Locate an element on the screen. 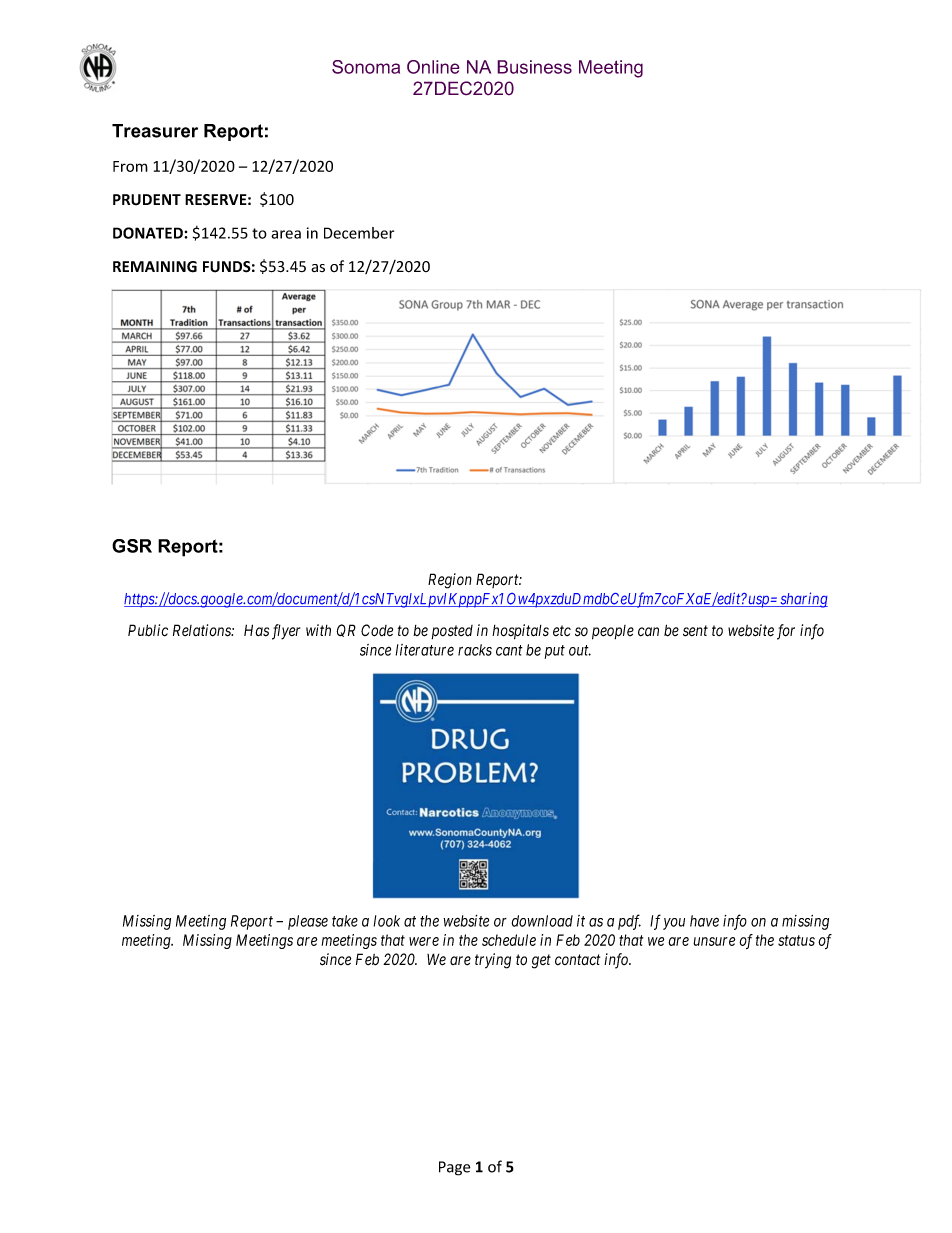 This screenshot has width=952, height=1233. trying is located at coordinates (493, 961).
